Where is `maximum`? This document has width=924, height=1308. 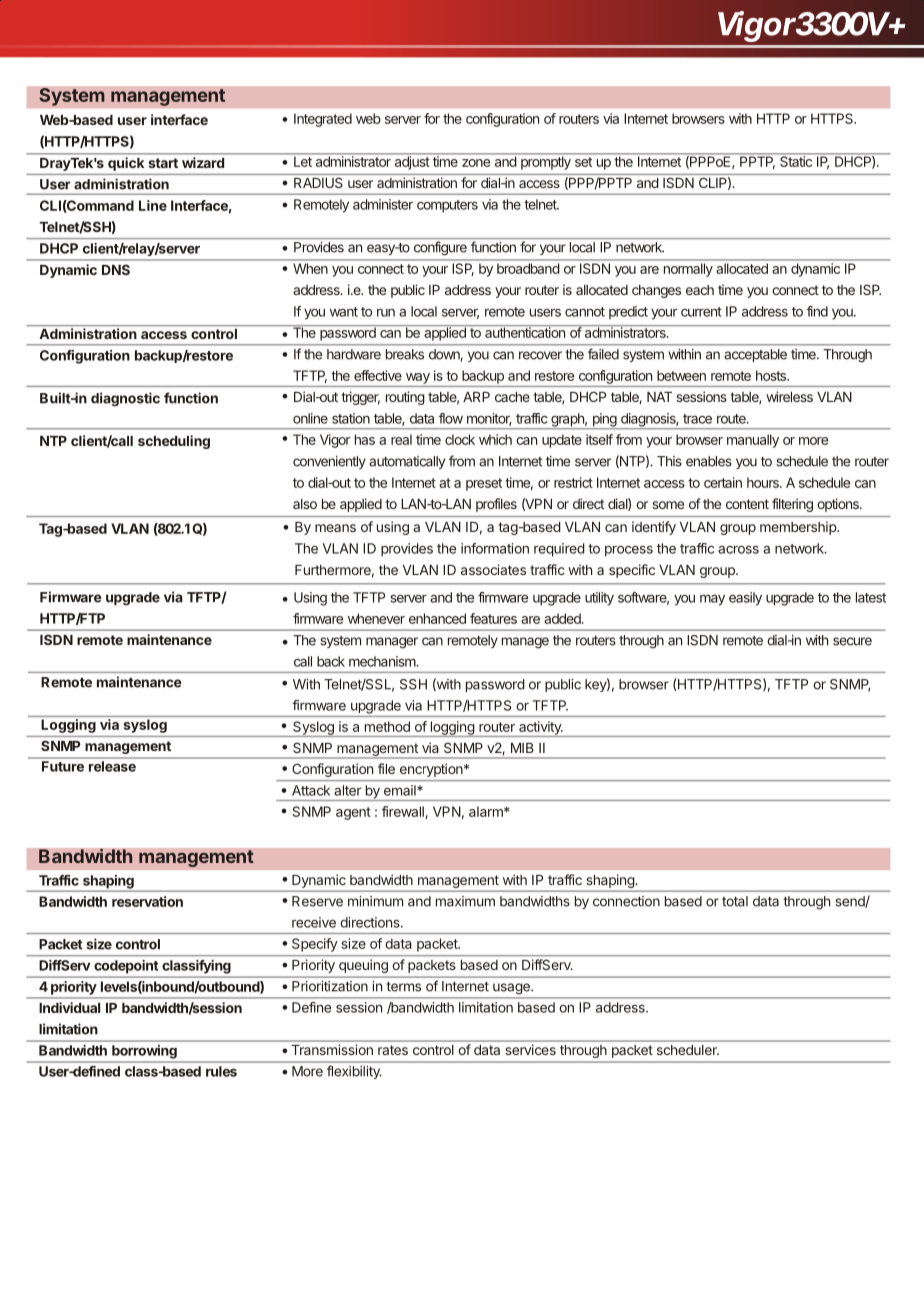 maximum is located at coordinates (465, 901).
